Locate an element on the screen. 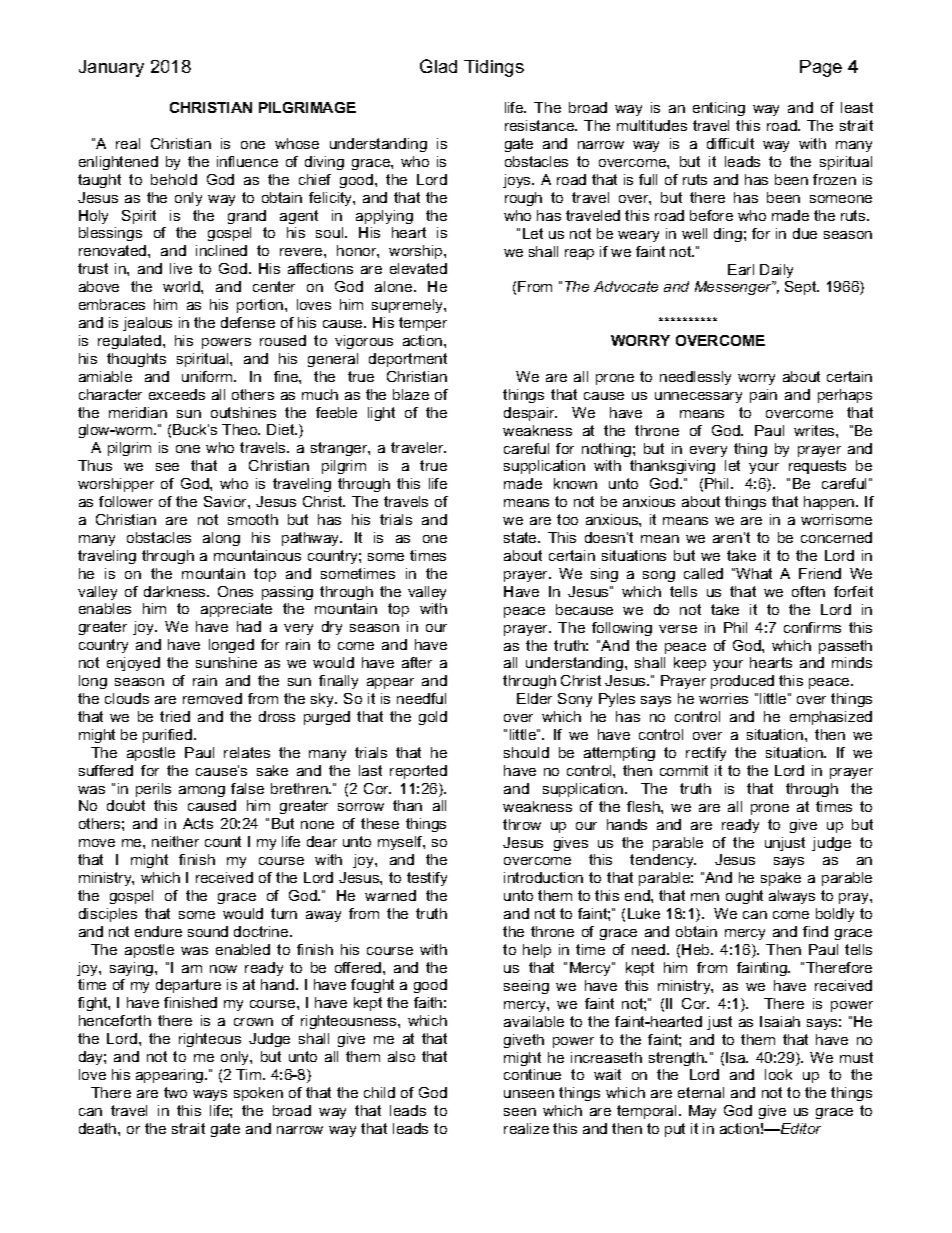  continue is located at coordinates (532, 1074).
